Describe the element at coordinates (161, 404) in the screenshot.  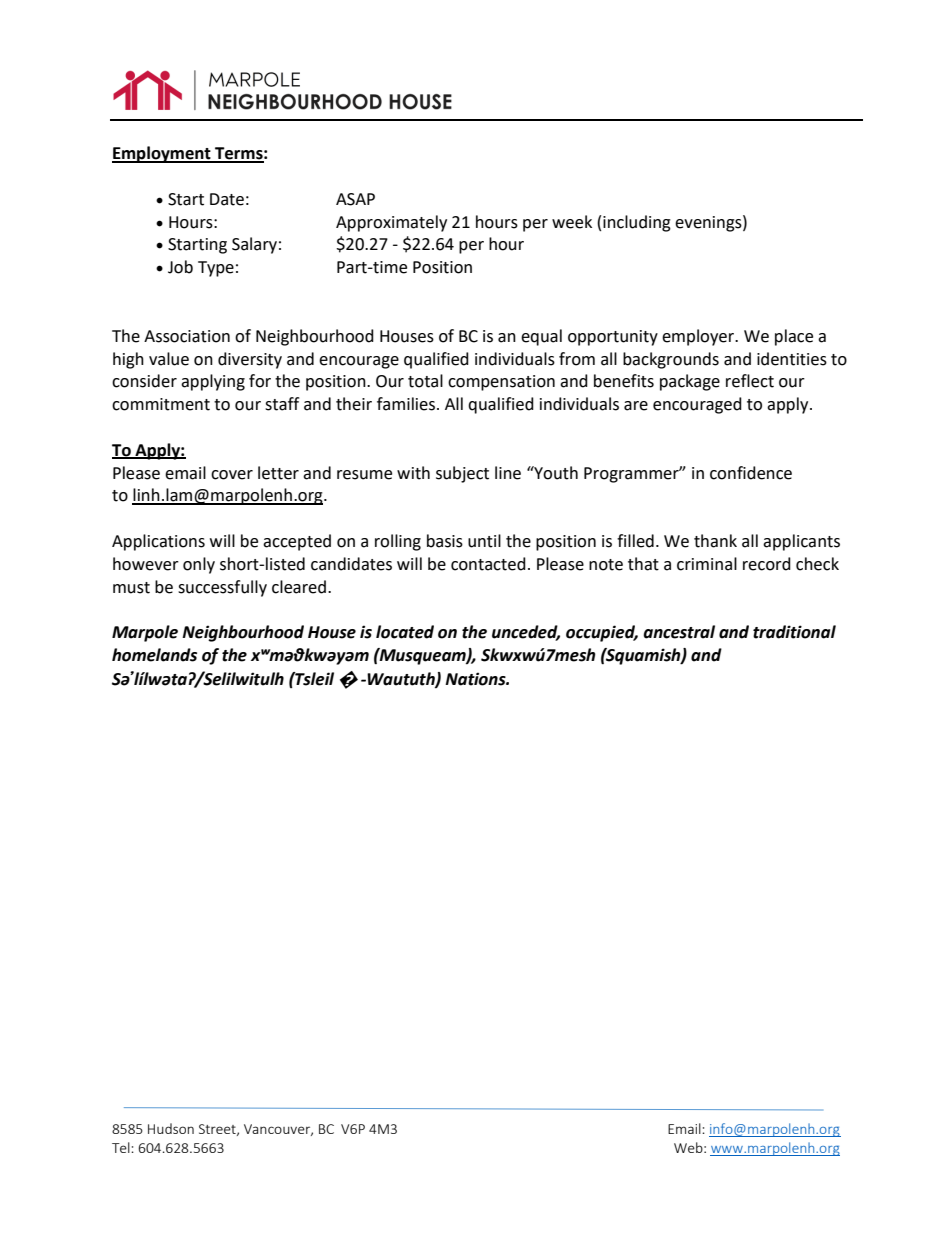
I see `commitment` at that location.
